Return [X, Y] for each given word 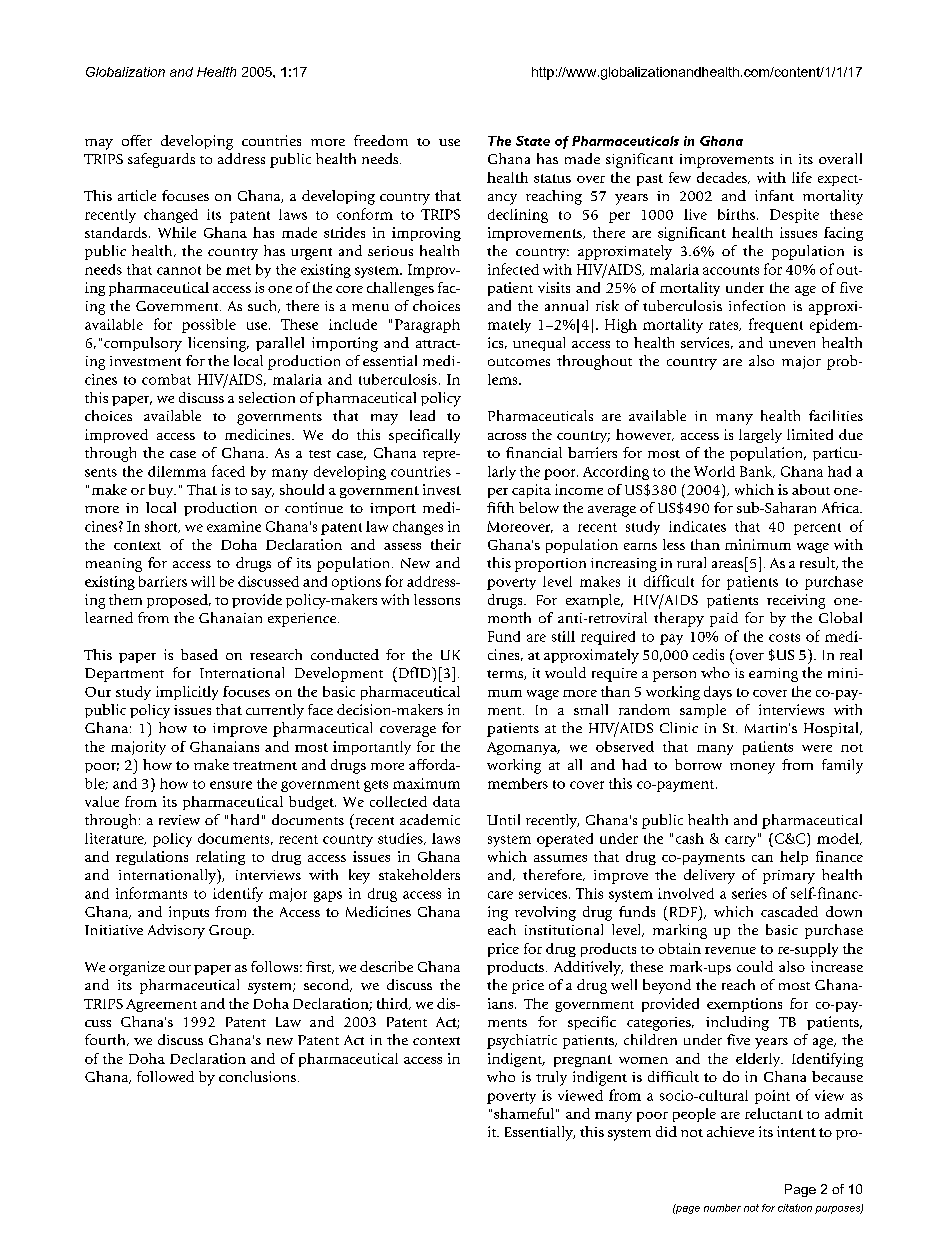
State [533, 141]
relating [220, 858]
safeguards [161, 160]
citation [795, 1208]
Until [503, 819]
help [794, 858]
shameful [524, 1113]
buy [162, 491]
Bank [757, 472]
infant [774, 195]
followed [165, 1076]
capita [531, 491]
